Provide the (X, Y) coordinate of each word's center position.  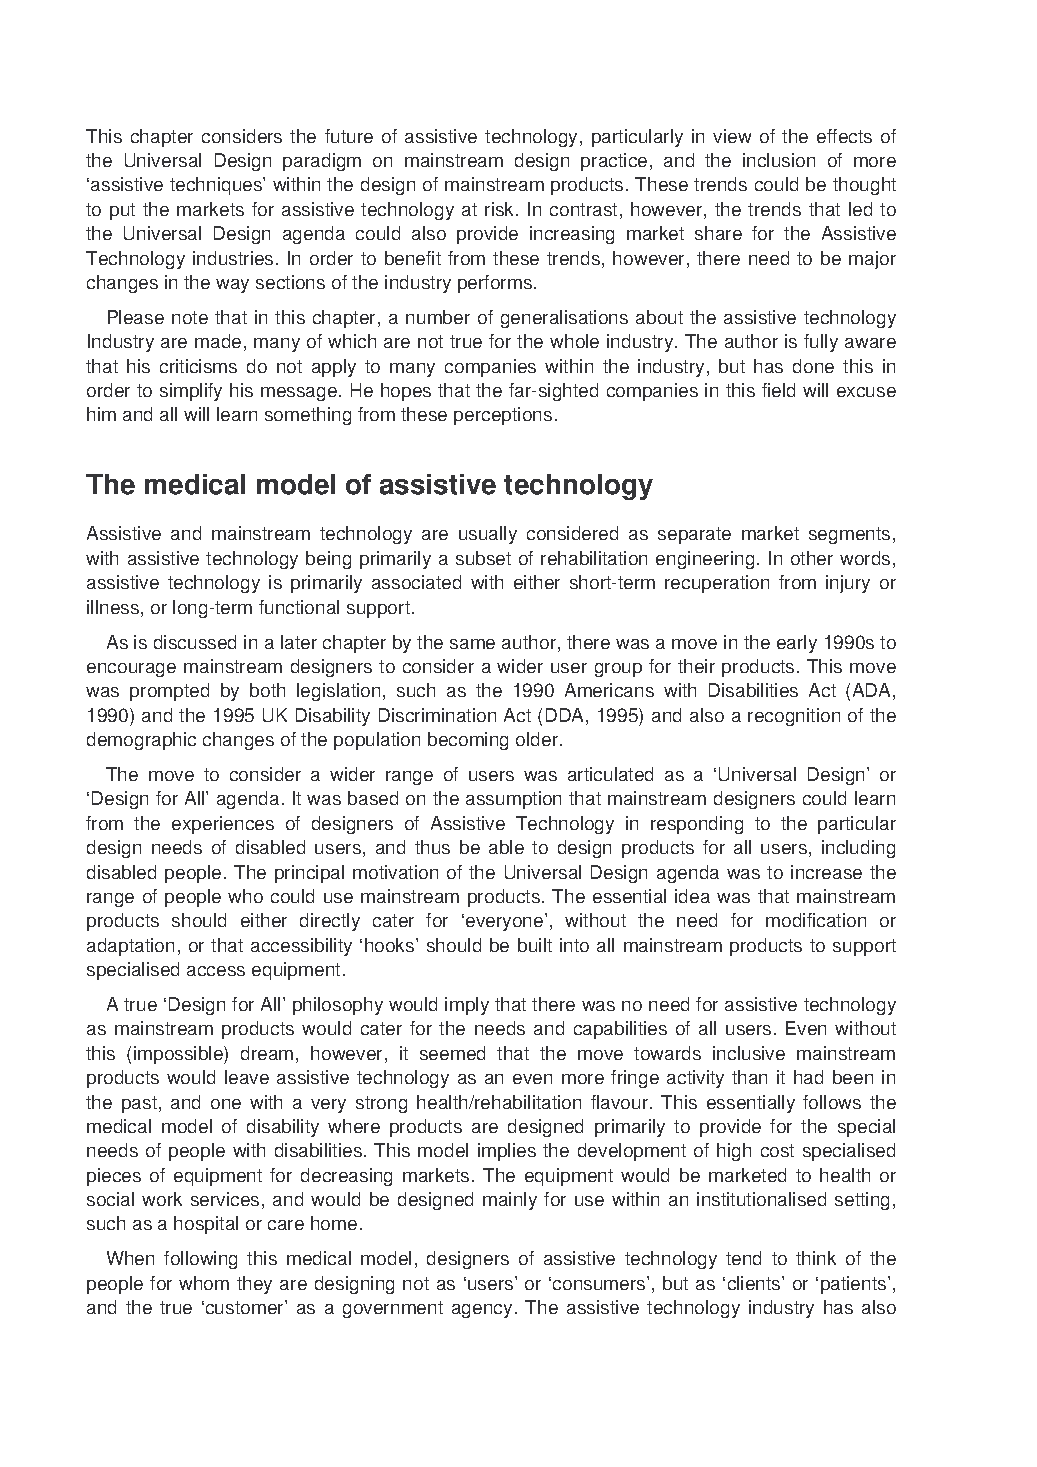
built (535, 945)
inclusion (779, 160)
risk (501, 209)
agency (482, 1311)
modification (816, 920)
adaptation (130, 947)
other (812, 558)
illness (113, 607)
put (122, 211)
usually (488, 535)
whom (204, 1283)
